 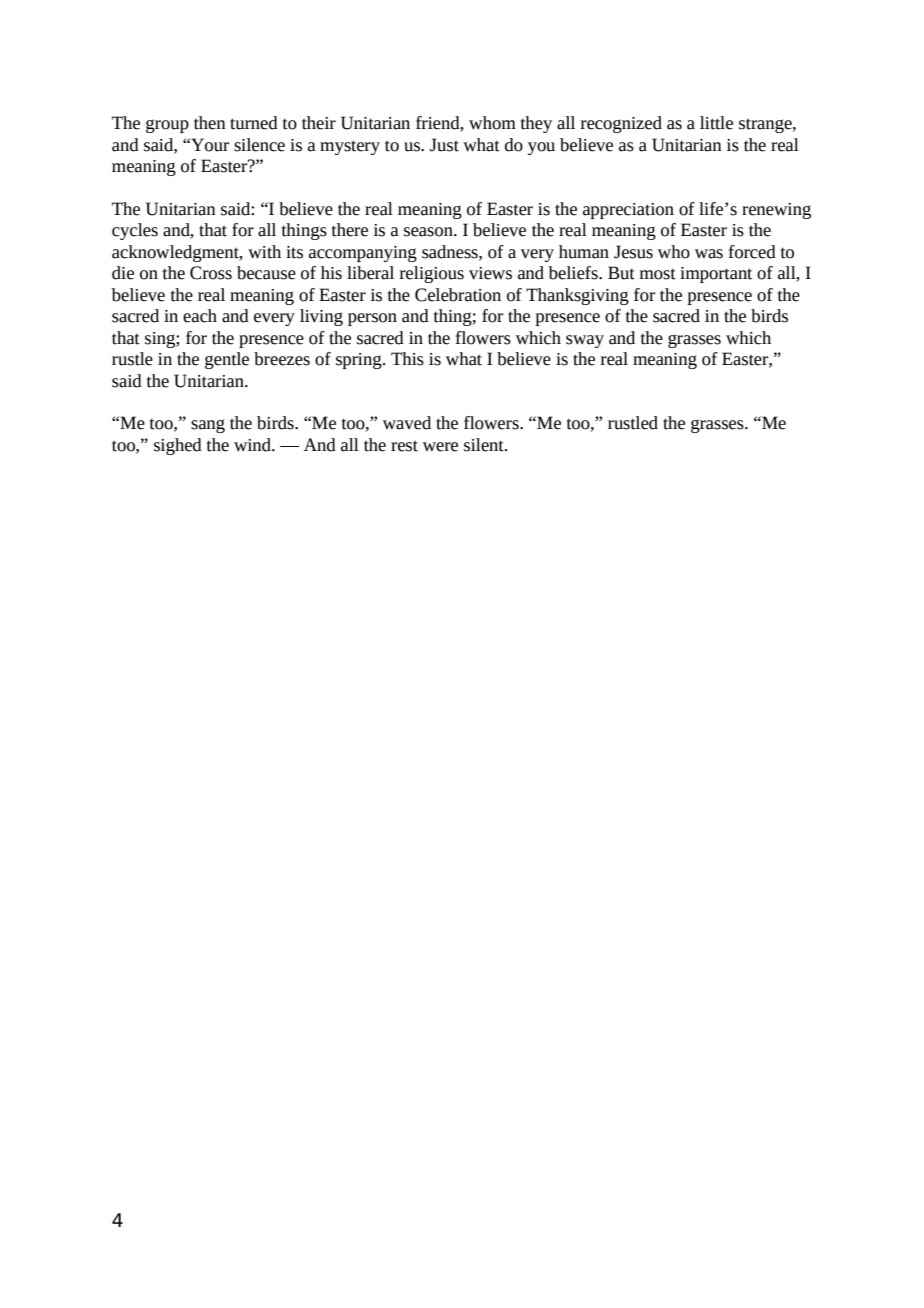 I want to click on each, so click(x=200, y=316).
